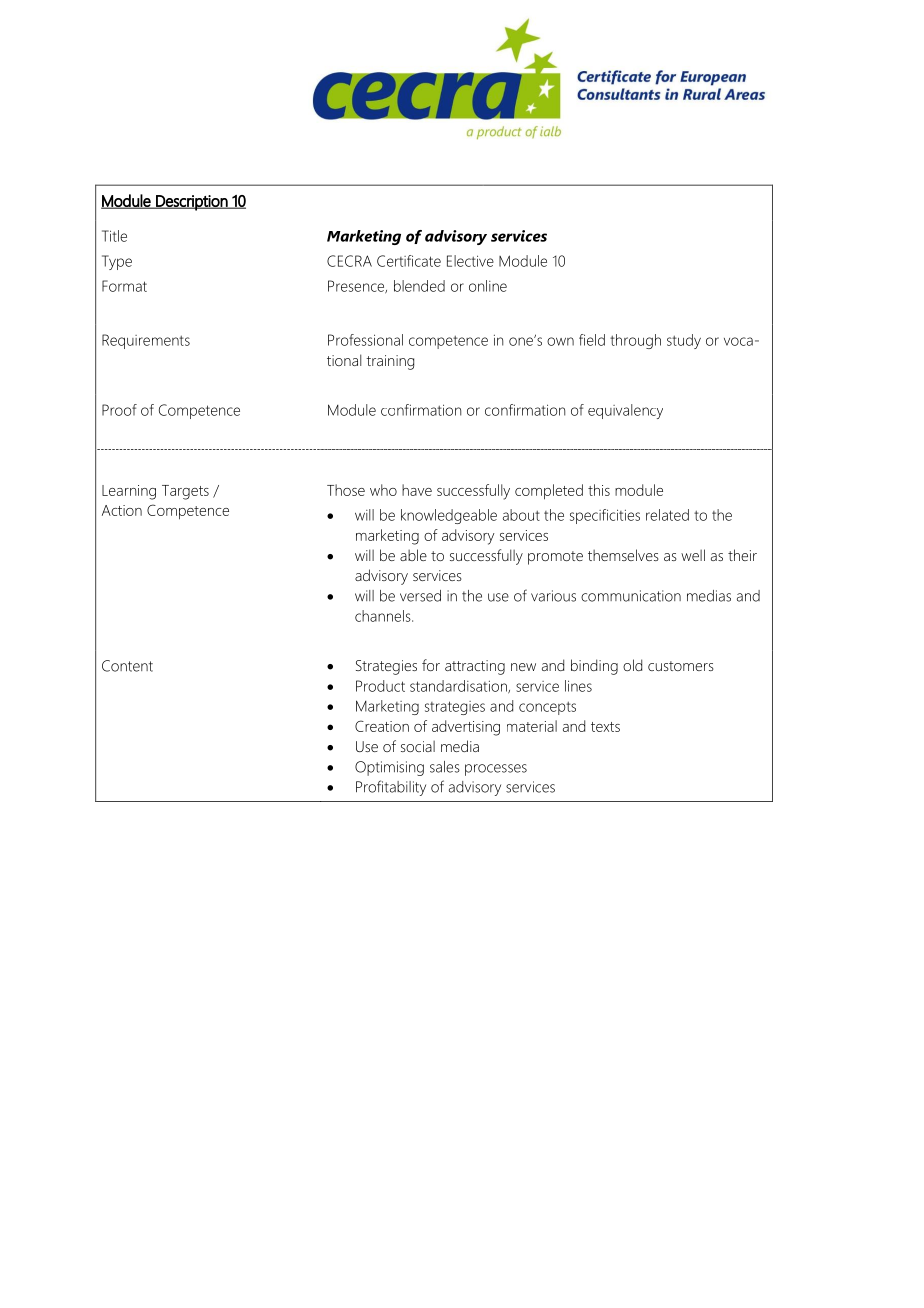 The height and width of the screenshot is (1308, 924). I want to click on Proof, so click(119, 410).
